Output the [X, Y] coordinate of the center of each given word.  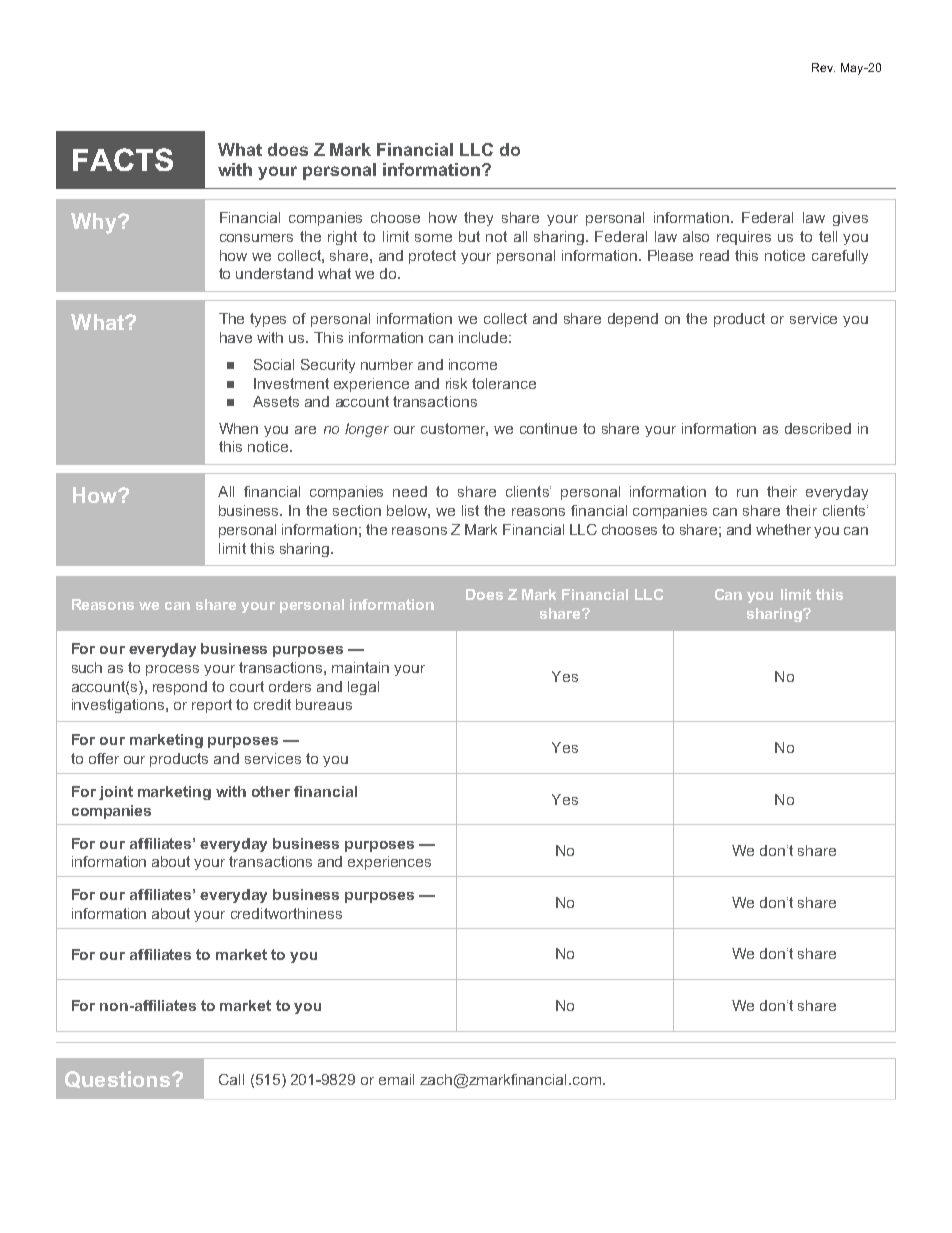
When [238, 428]
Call [231, 1079]
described [818, 428]
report [212, 706]
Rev [823, 67]
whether [783, 529]
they [478, 219]
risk [456, 383]
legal [363, 688]
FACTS [123, 159]
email [396, 1079]
